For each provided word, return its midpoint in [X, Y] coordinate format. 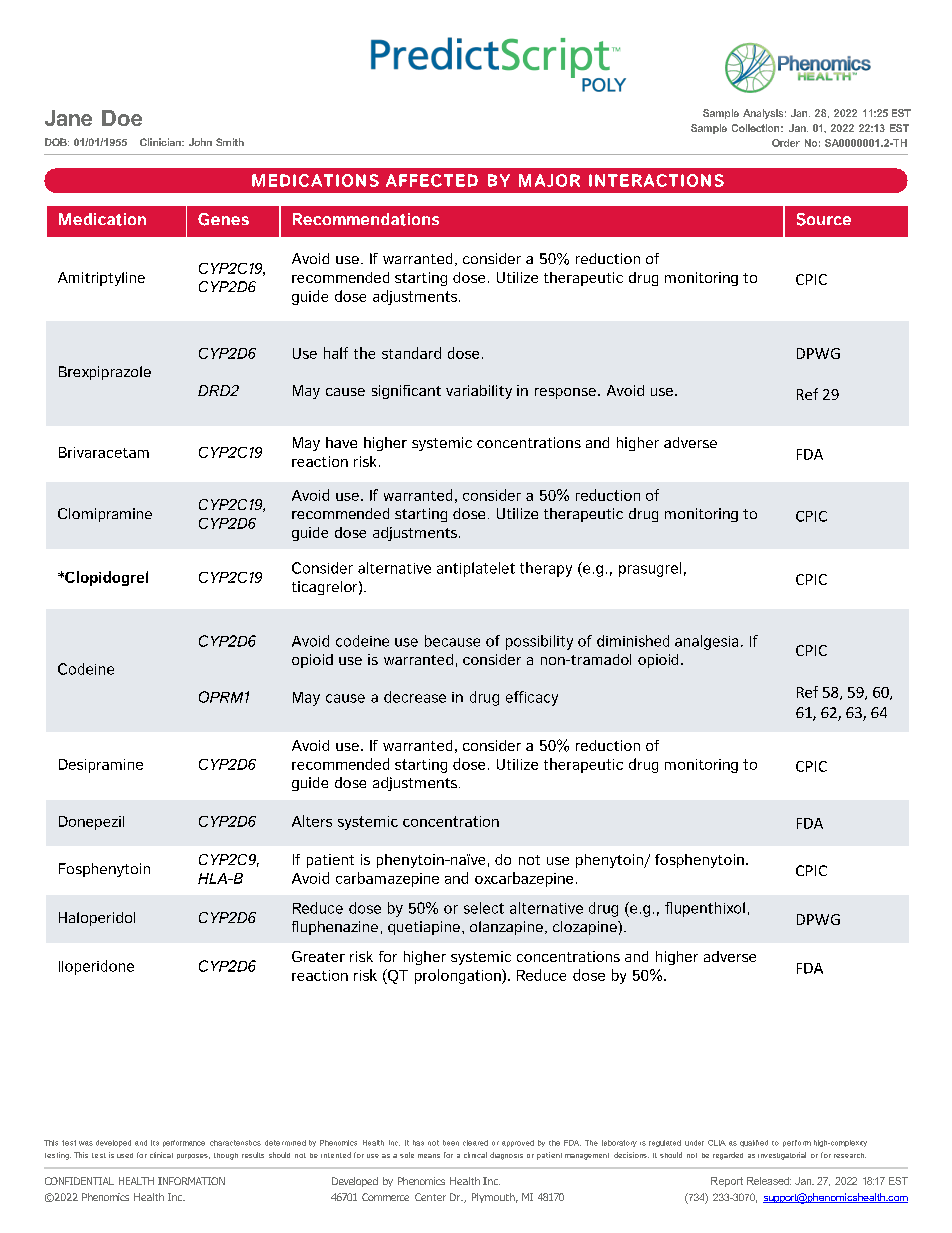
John [200, 142]
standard [411, 353]
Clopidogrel [105, 578]
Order [786, 143]
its [155, 1143]
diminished [633, 641]
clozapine [586, 928]
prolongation [459, 976]
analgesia [706, 642]
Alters [312, 821]
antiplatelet [476, 569]
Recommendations [366, 219]
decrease [415, 697]
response [565, 393]
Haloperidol [97, 919]
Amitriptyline [101, 279]
